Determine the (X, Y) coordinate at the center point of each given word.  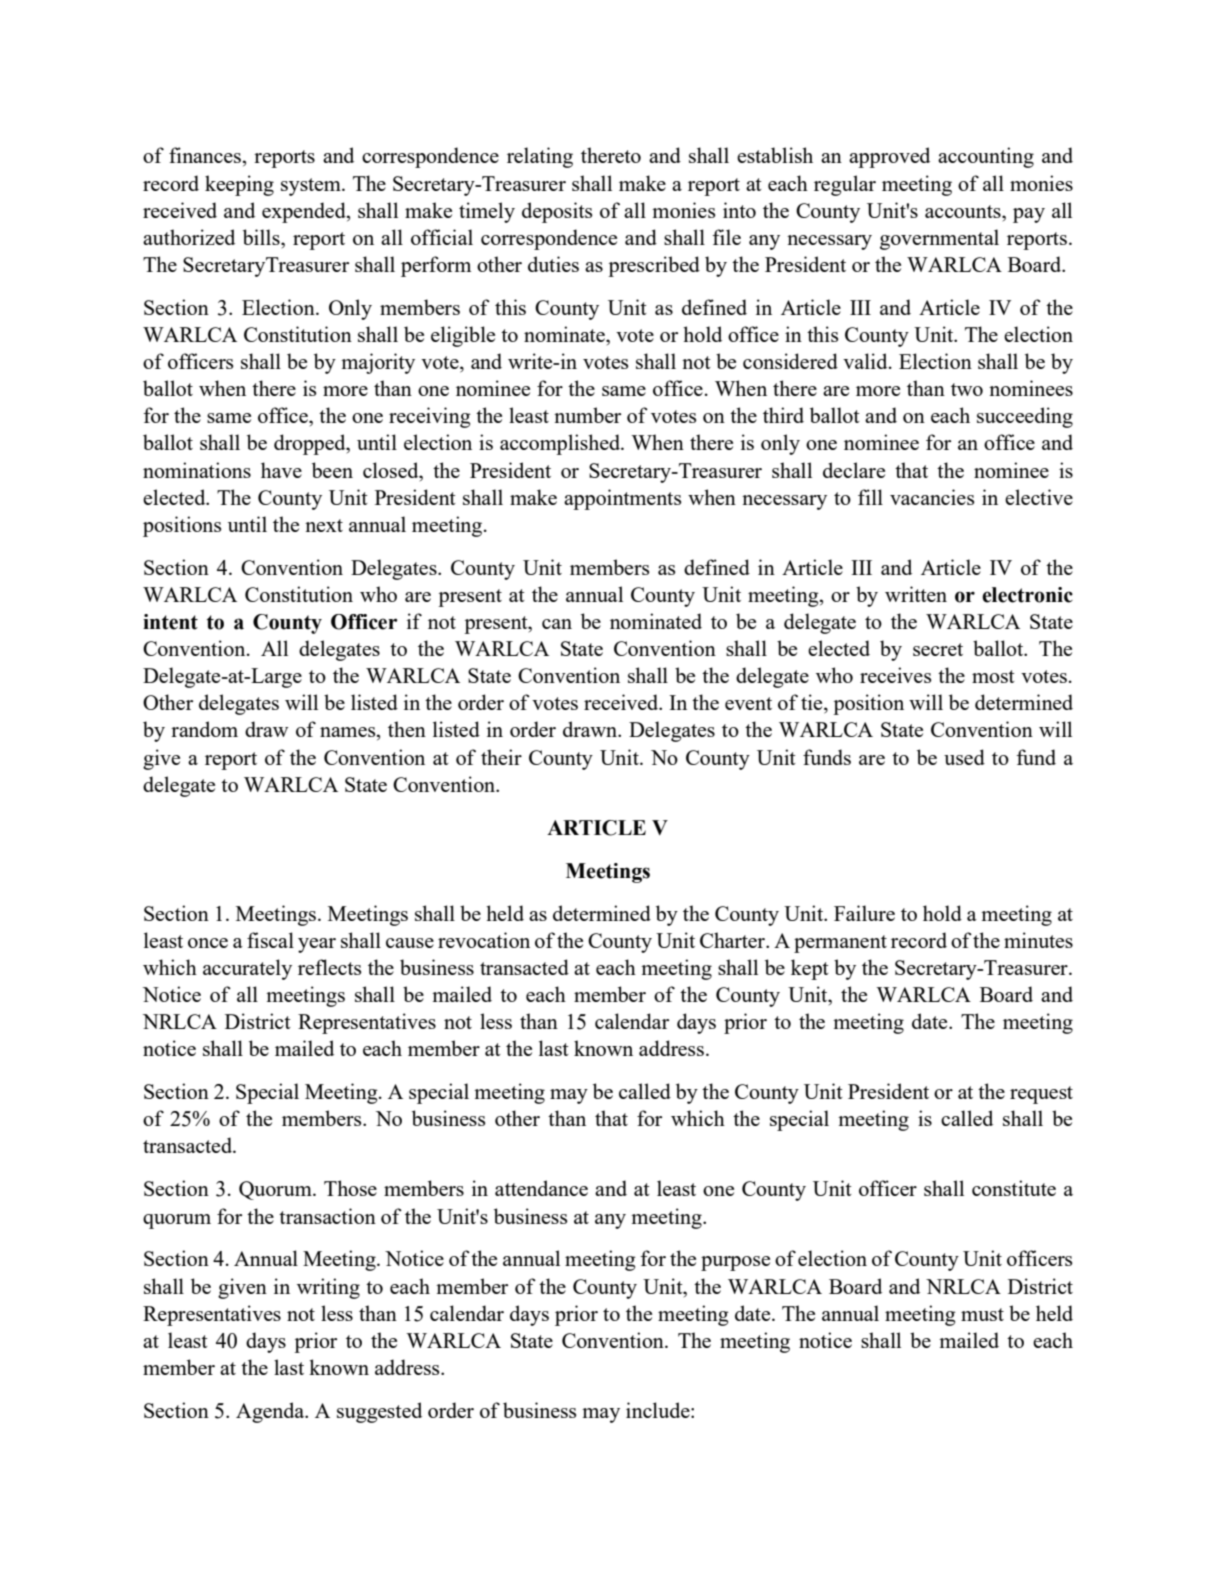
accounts (964, 211)
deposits (557, 212)
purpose (735, 1263)
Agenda (271, 1412)
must (982, 1314)
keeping (239, 185)
